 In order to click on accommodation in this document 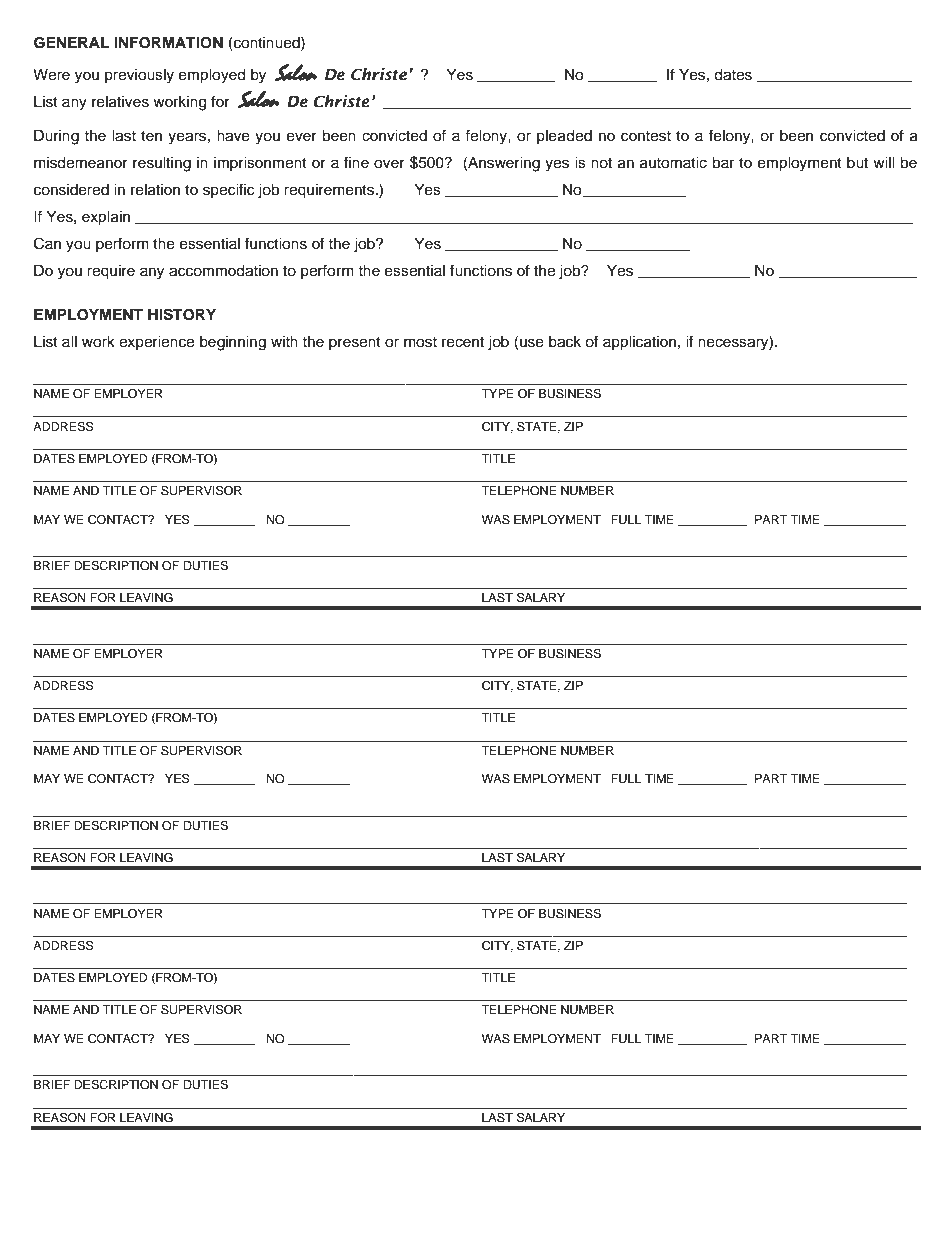, I will do `click(223, 271)`.
